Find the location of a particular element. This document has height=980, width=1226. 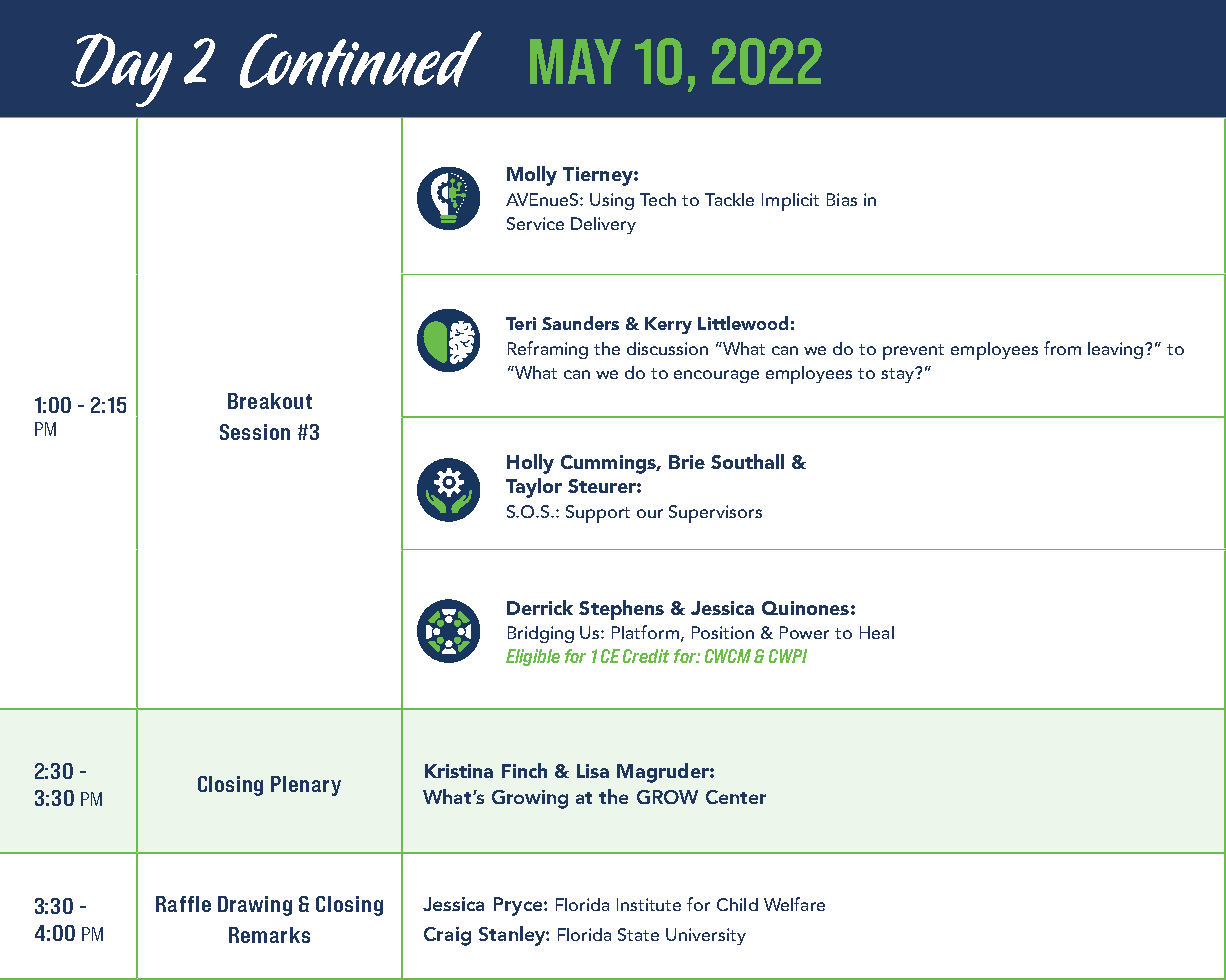

Heal is located at coordinates (877, 632).
